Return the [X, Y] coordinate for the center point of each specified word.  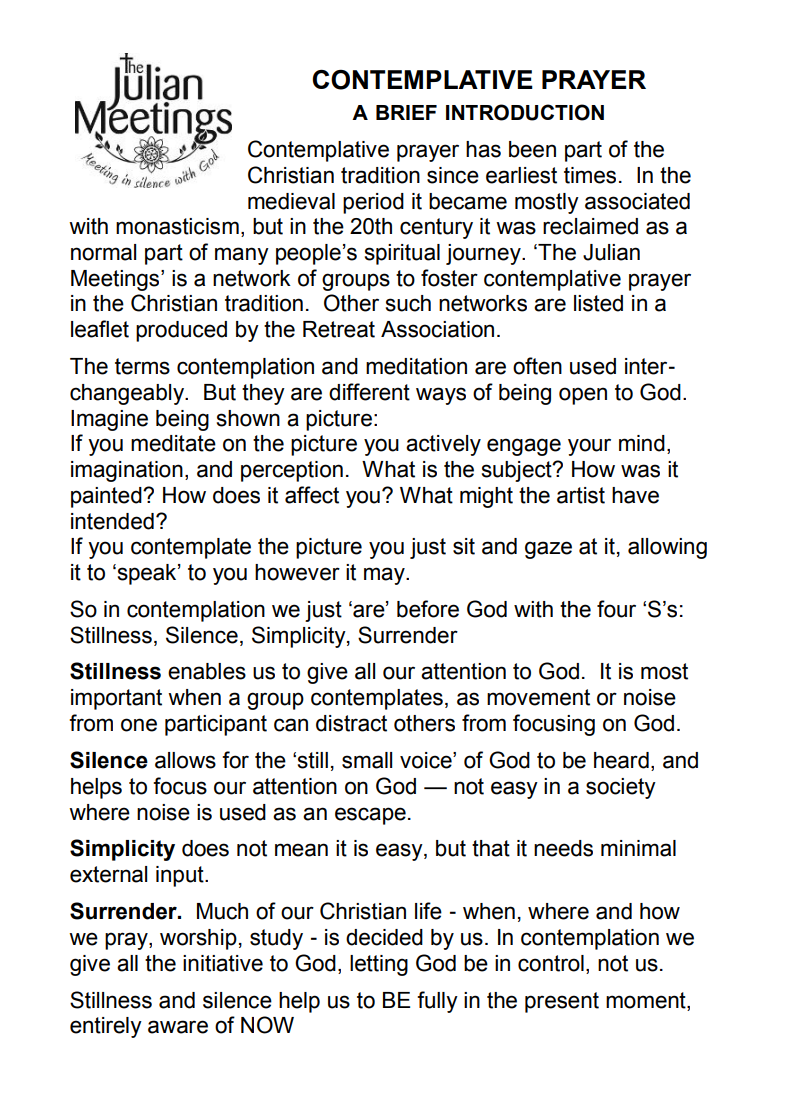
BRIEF [406, 112]
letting [379, 965]
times [590, 175]
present [562, 1002]
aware [178, 1027]
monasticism [177, 226]
